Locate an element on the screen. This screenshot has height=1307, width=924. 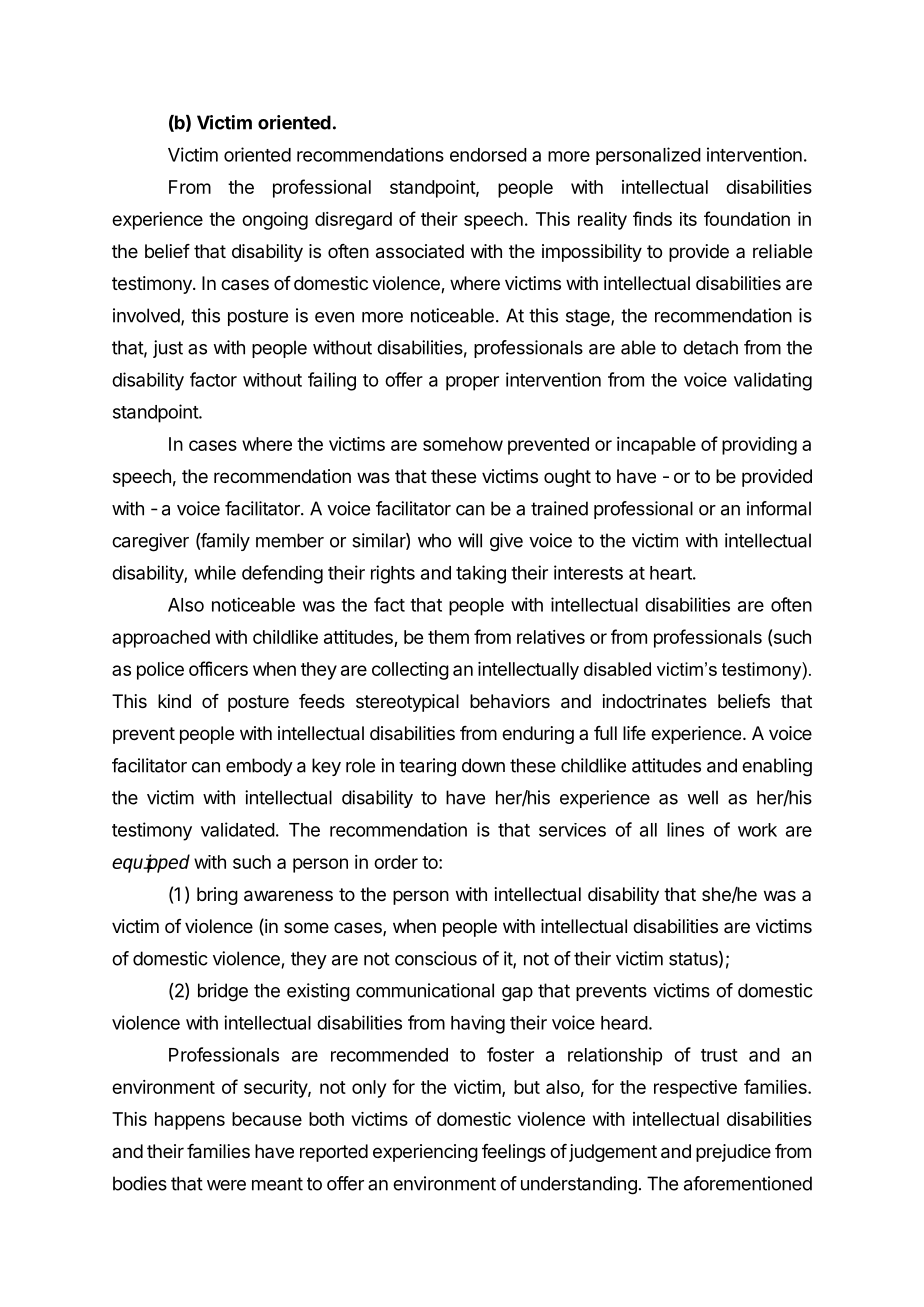
well is located at coordinates (702, 797).
